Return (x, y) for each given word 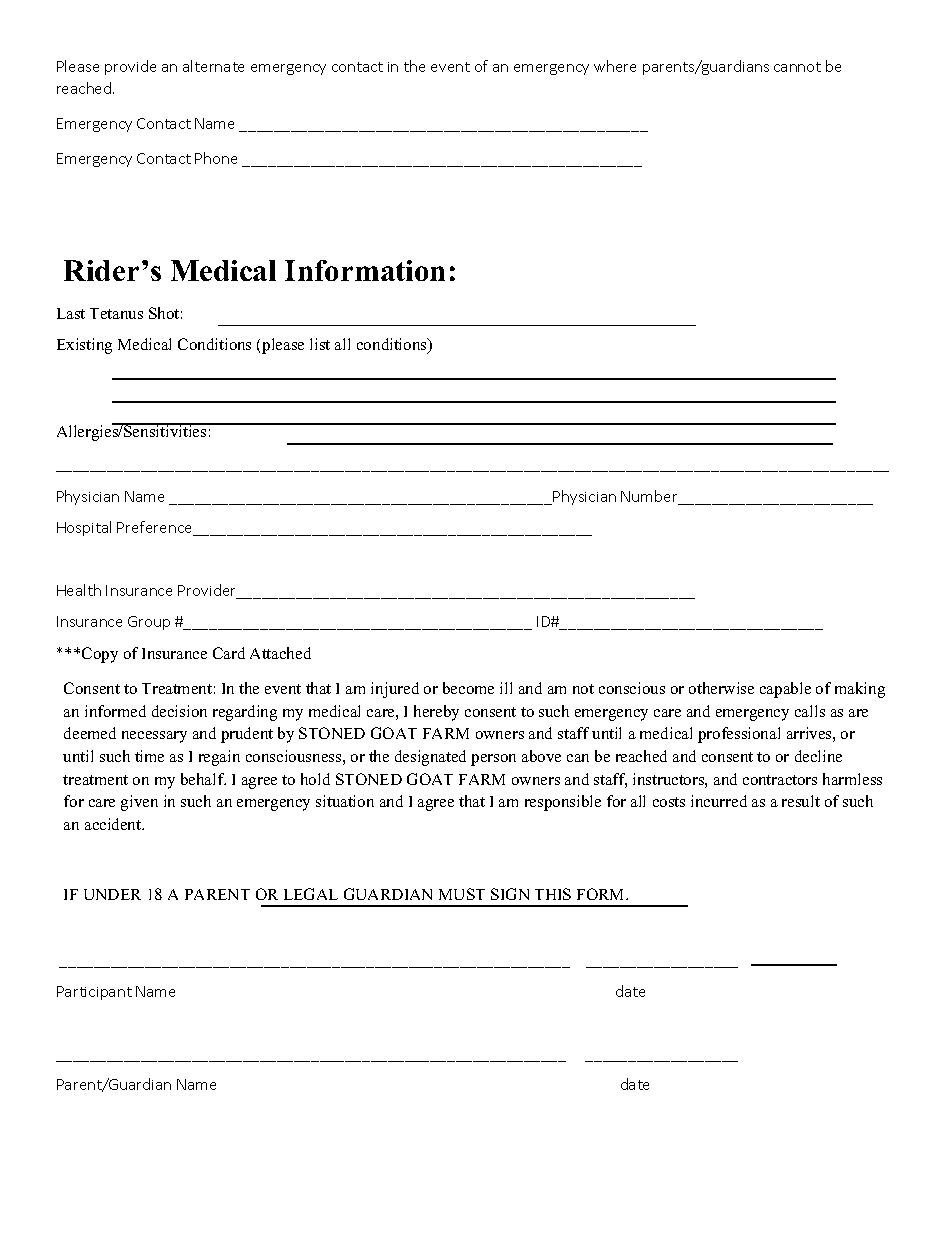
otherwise (721, 688)
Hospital (84, 528)
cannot (797, 67)
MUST (462, 894)
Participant (94, 993)
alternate (213, 66)
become (468, 688)
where (615, 66)
